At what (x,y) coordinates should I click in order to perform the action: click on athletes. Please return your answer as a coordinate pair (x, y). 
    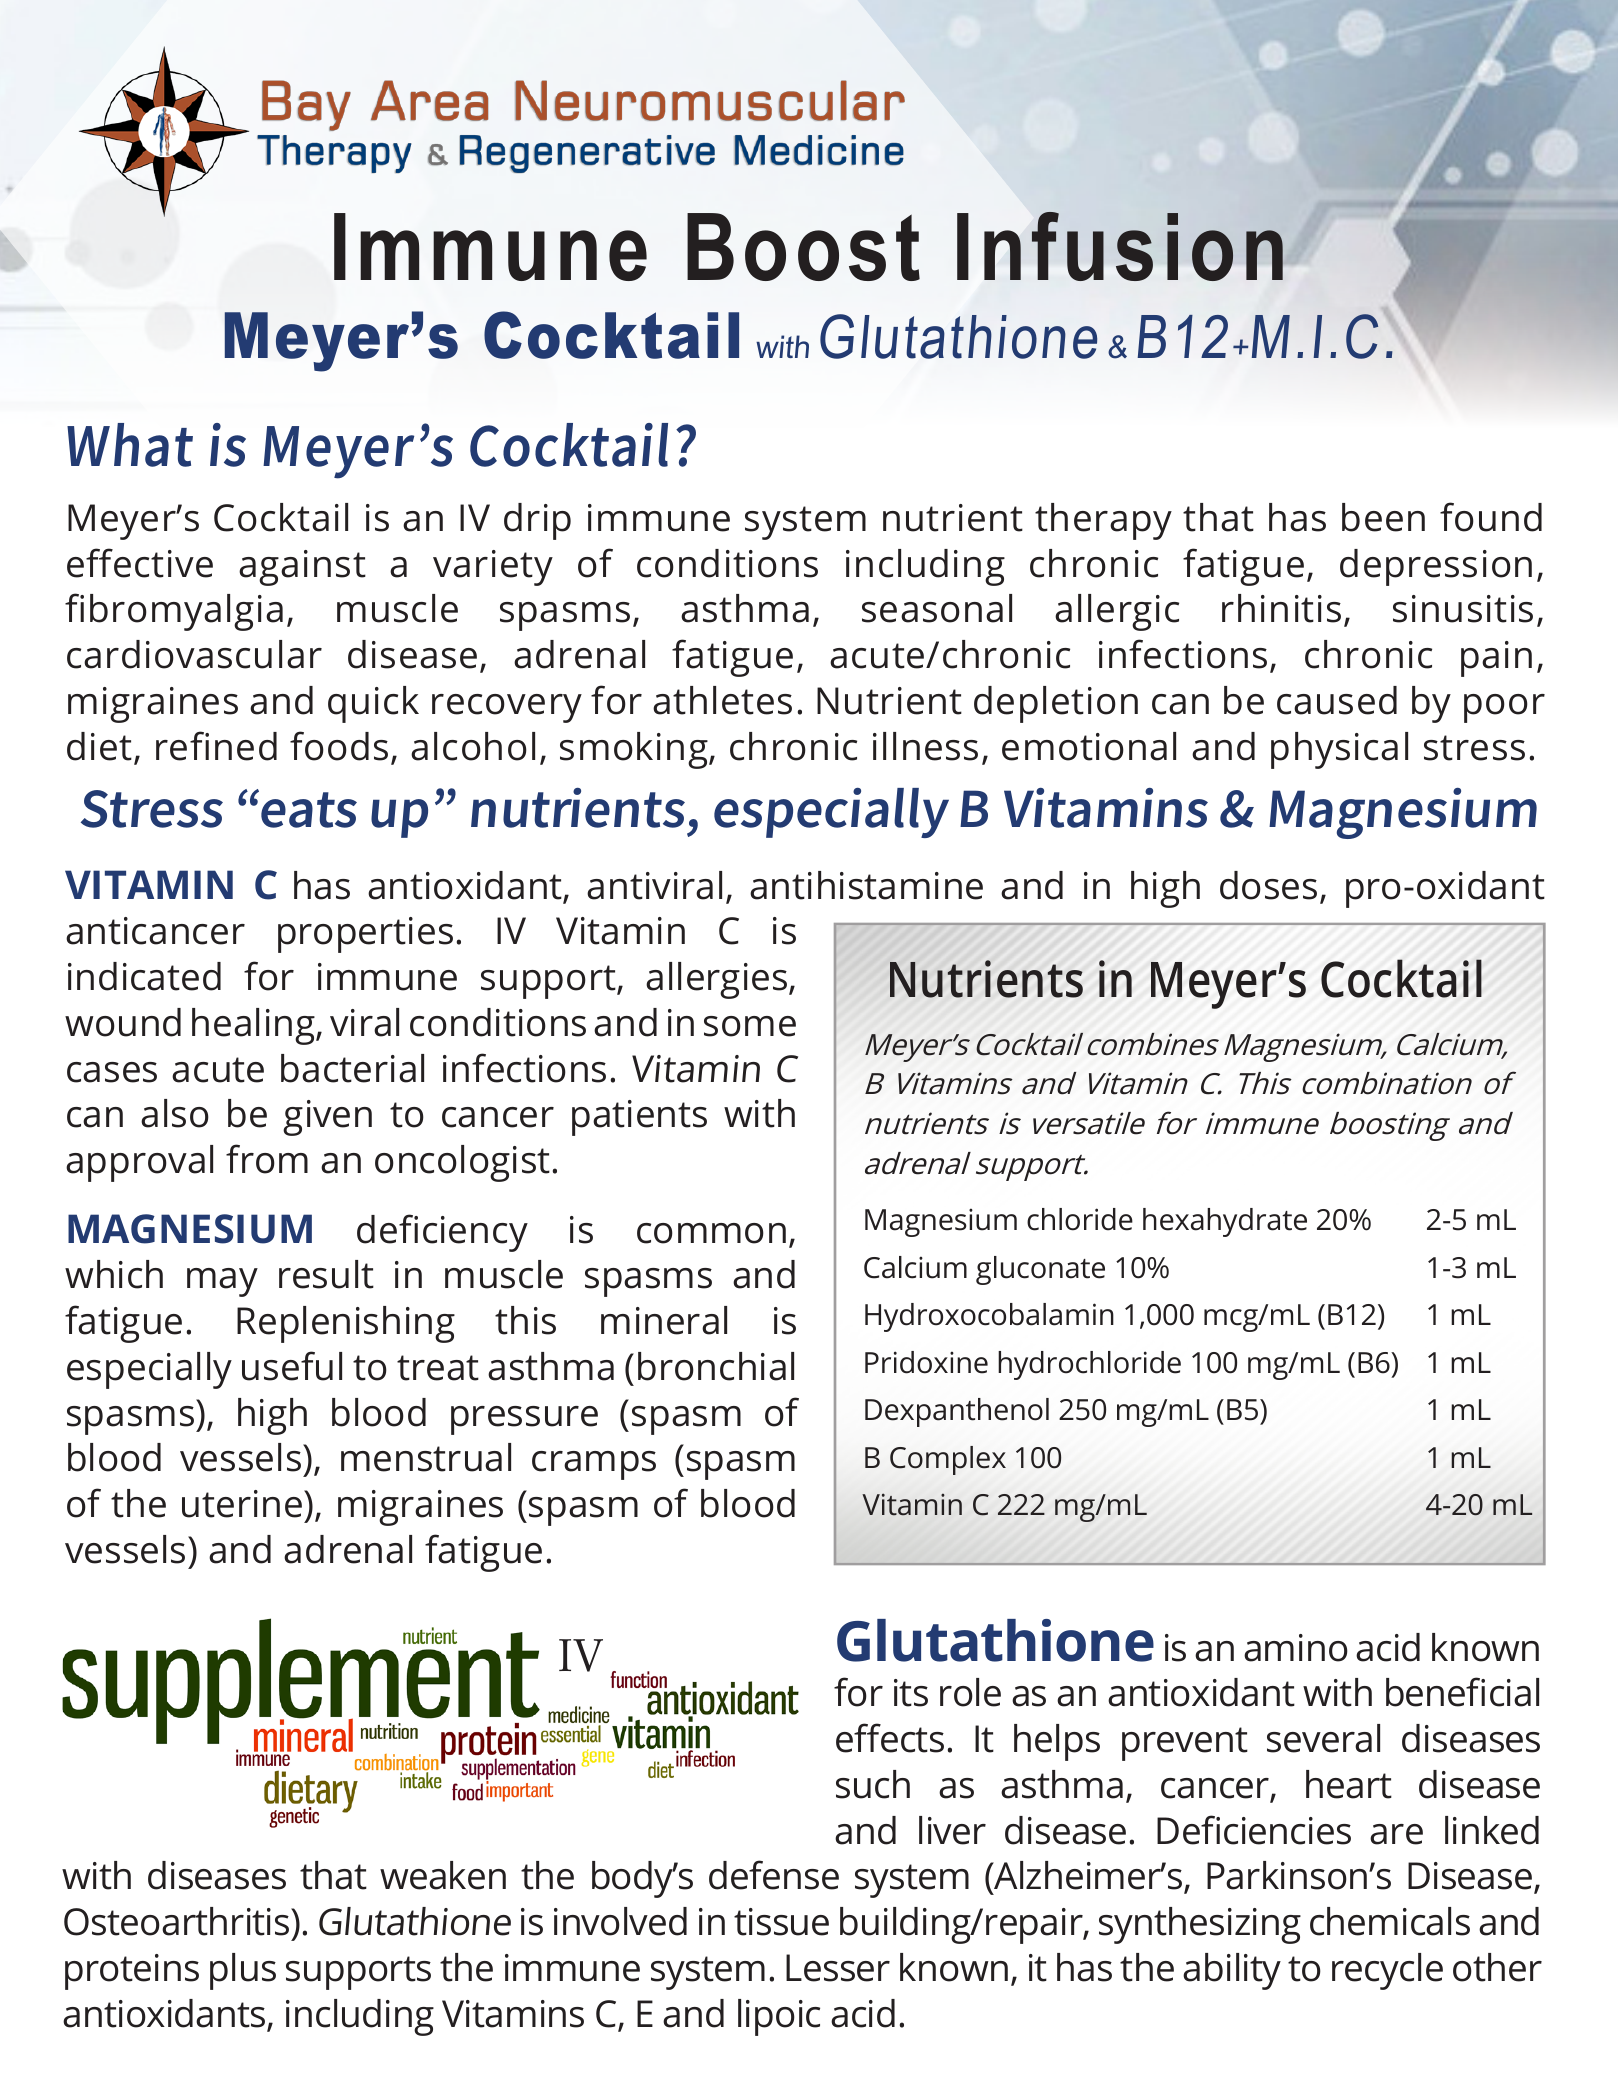
    Looking at the image, I should click on (722, 700).
